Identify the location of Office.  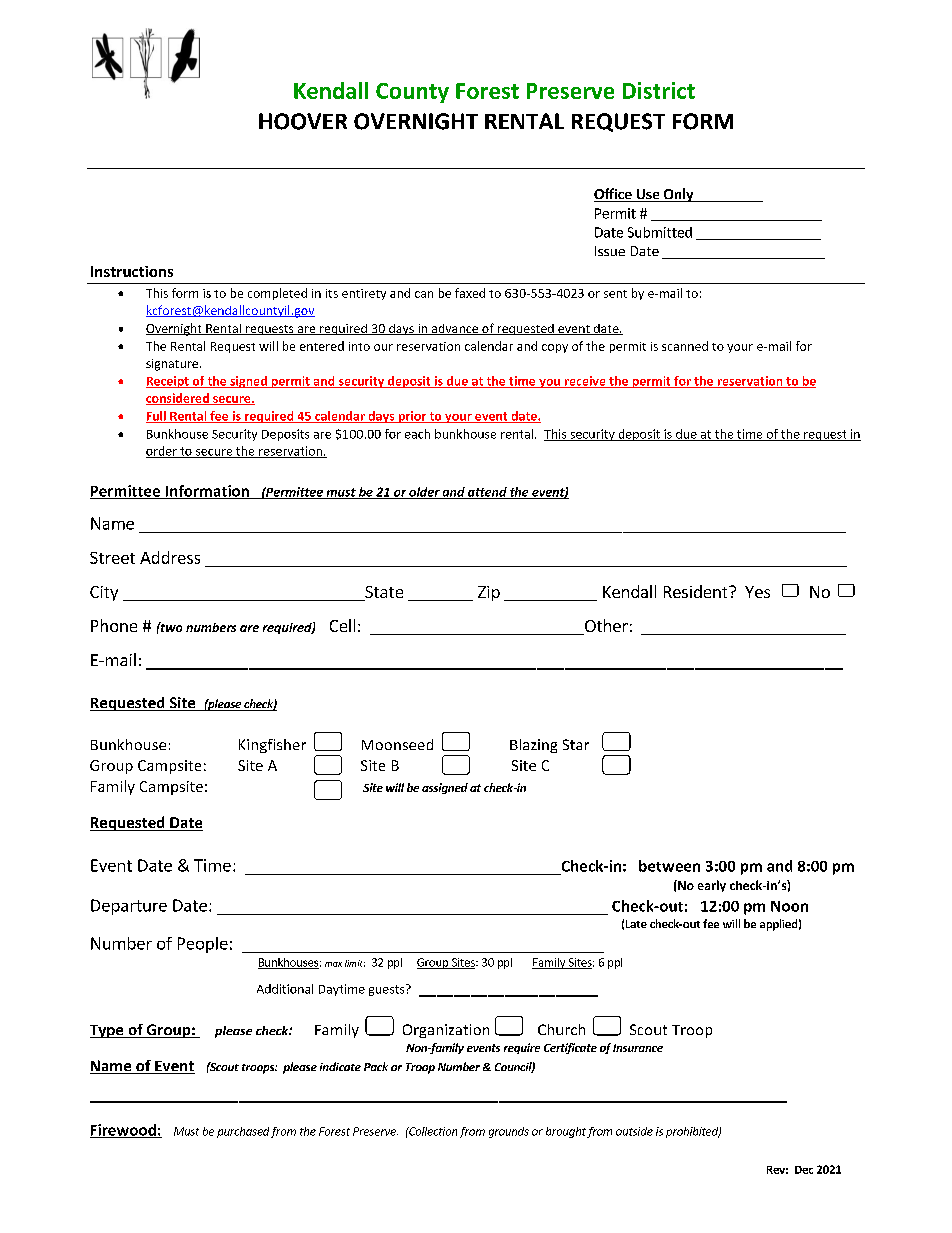
(614, 195).
